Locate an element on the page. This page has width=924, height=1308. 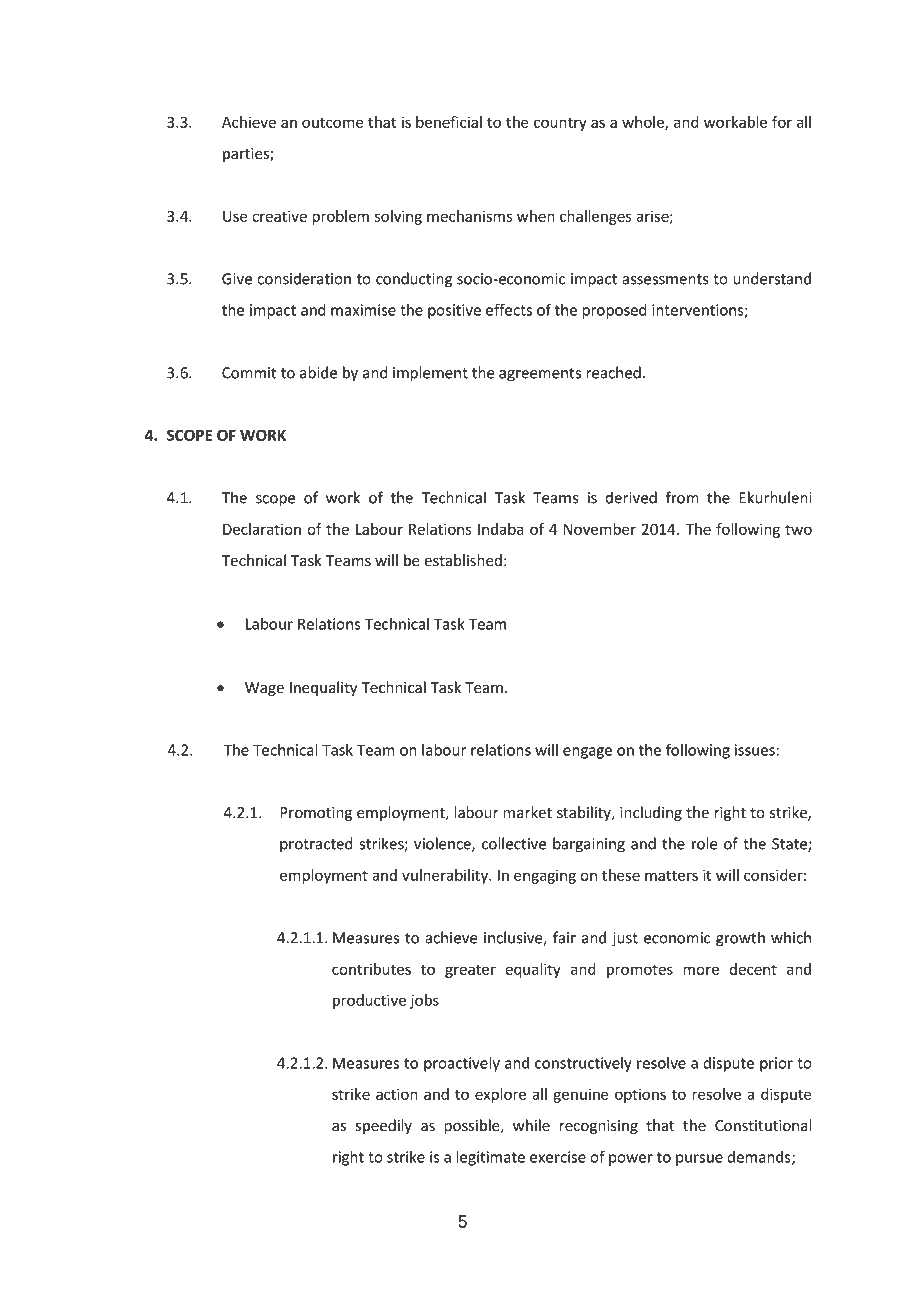
issues is located at coordinates (756, 750).
